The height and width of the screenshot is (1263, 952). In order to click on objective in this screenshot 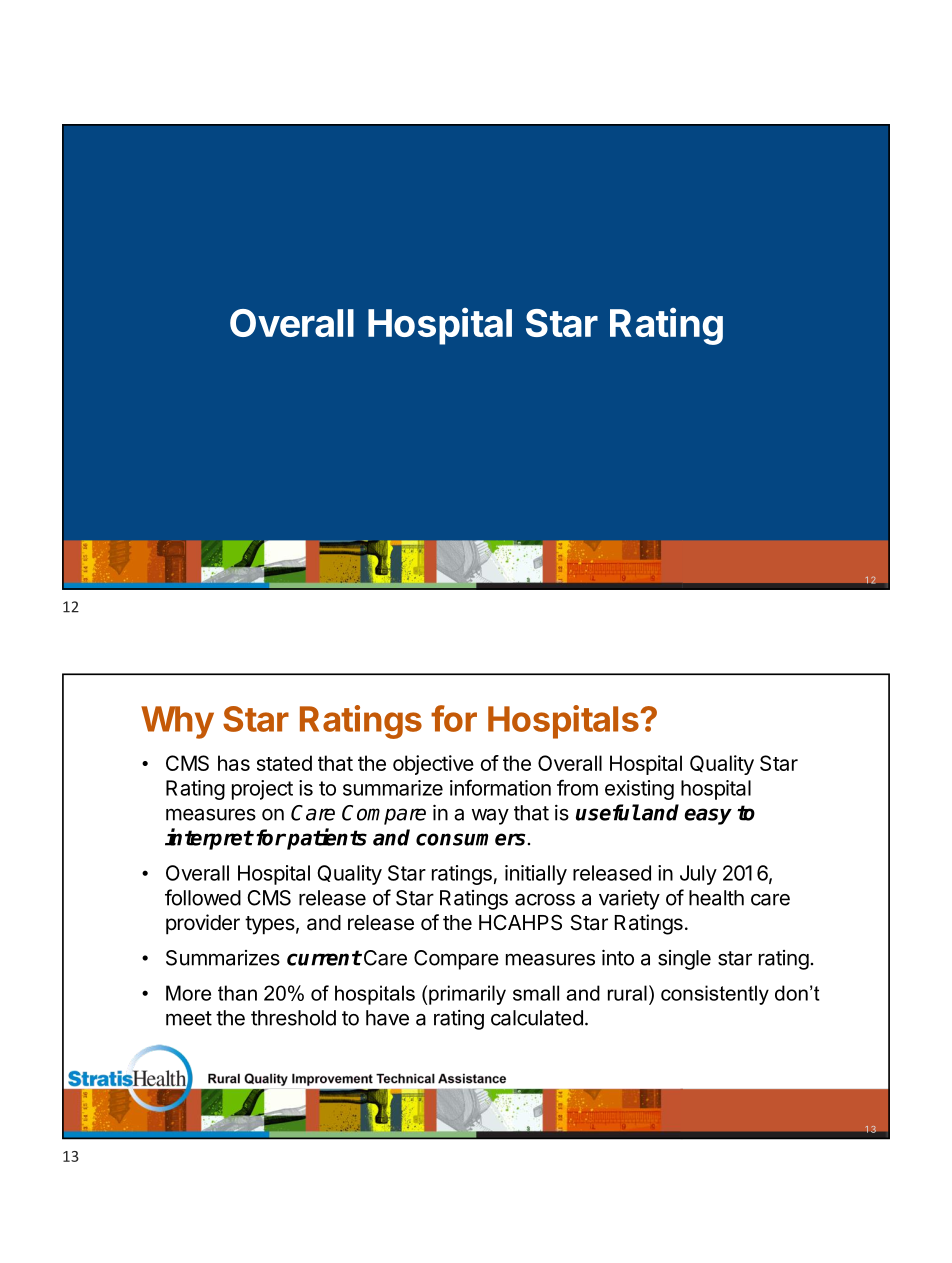, I will do `click(433, 765)`.
